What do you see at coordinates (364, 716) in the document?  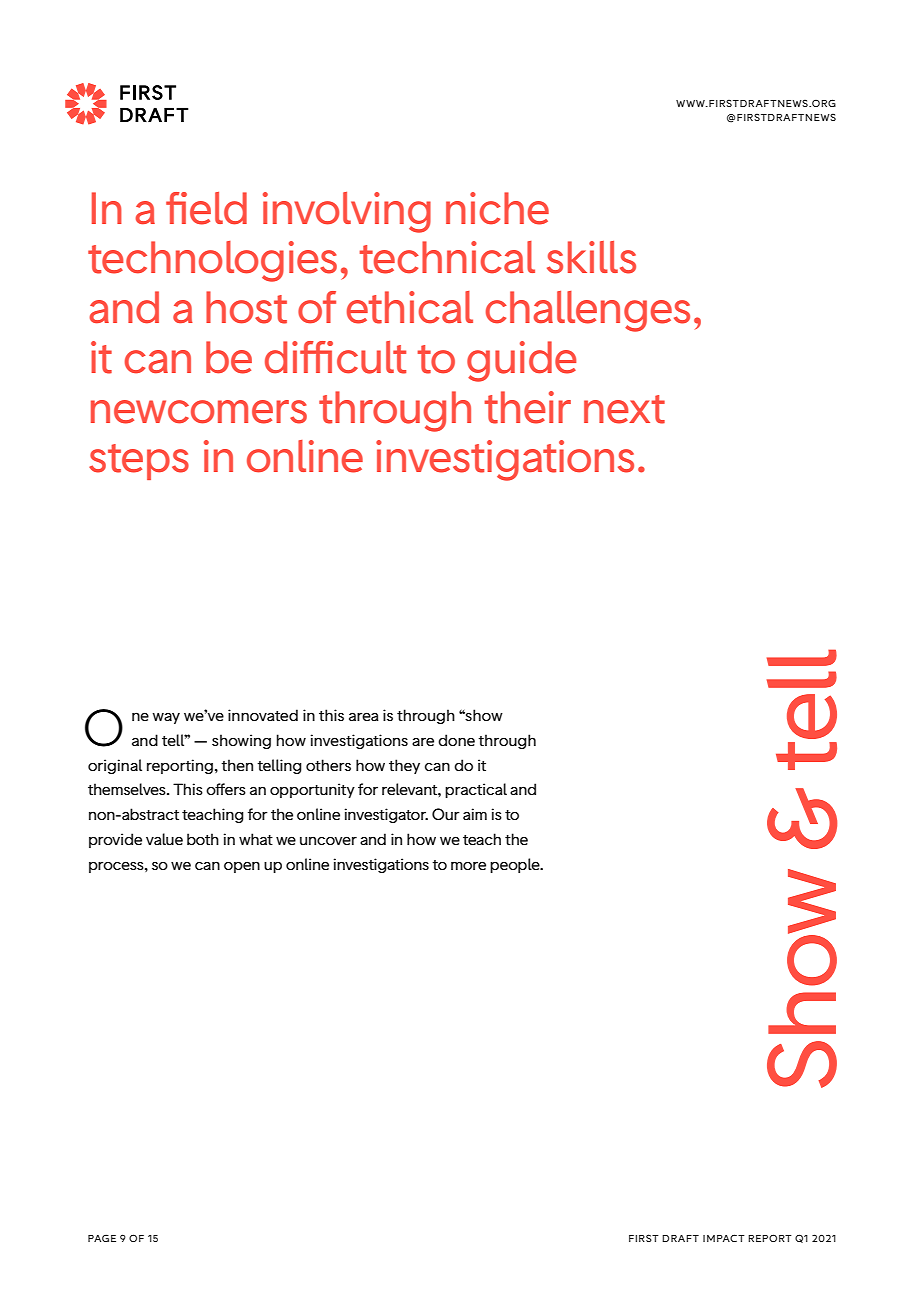 I see `area` at bounding box center [364, 716].
